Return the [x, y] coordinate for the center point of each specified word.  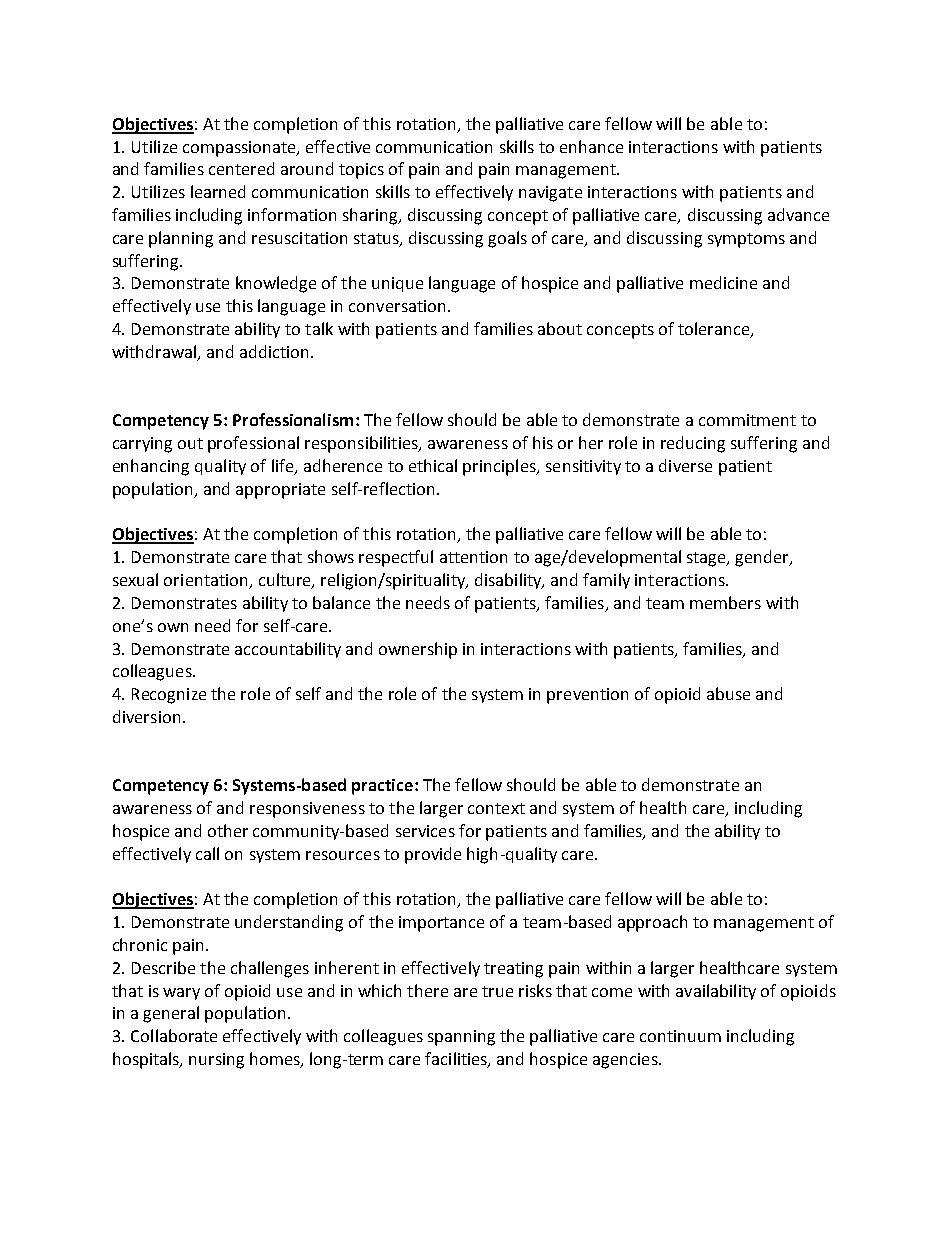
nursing [216, 1061]
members [725, 602]
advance [798, 214]
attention [473, 557]
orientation [207, 581]
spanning [461, 1038]
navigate [550, 194]
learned [218, 191]
